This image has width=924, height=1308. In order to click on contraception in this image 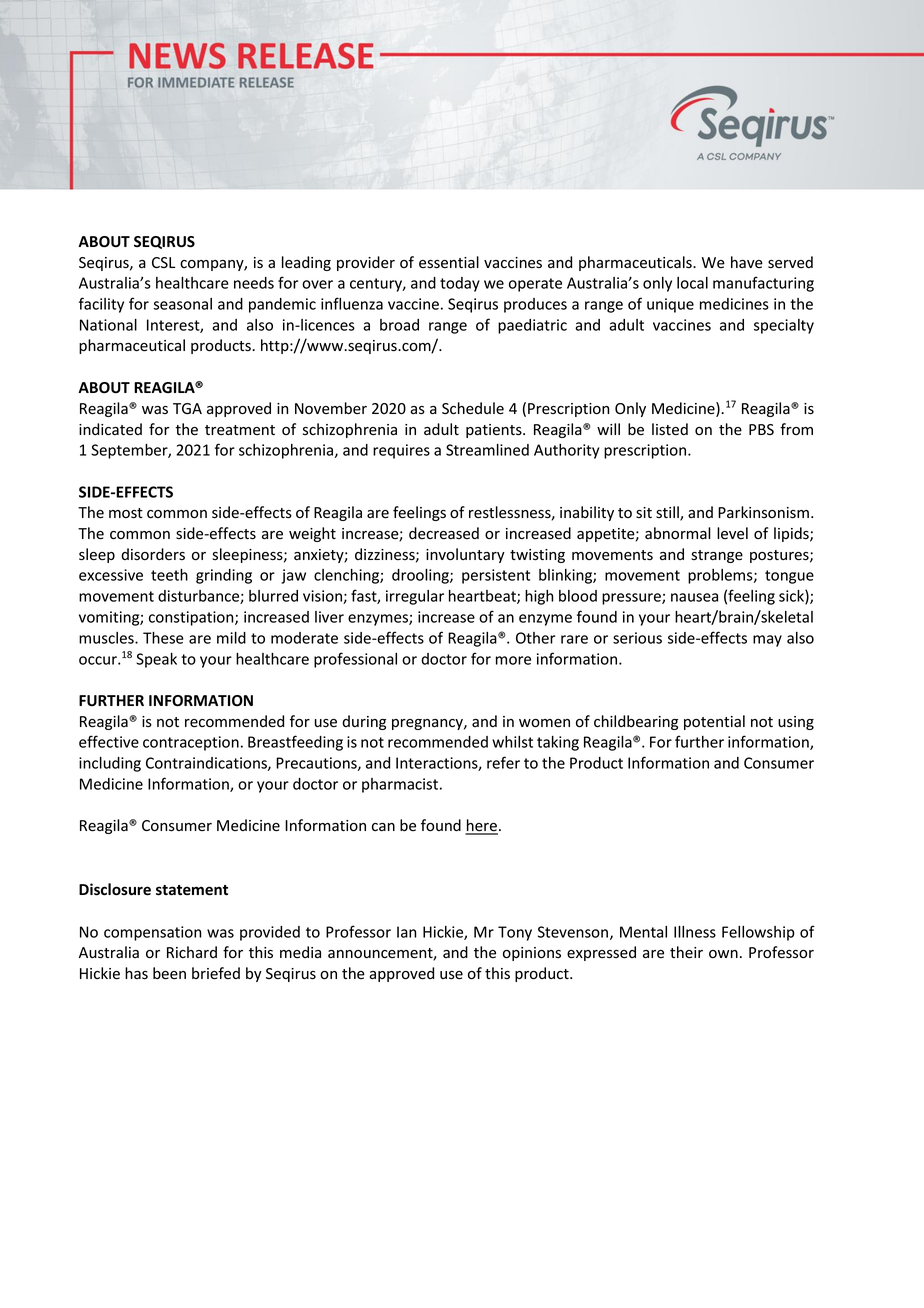, I will do `click(191, 743)`.
